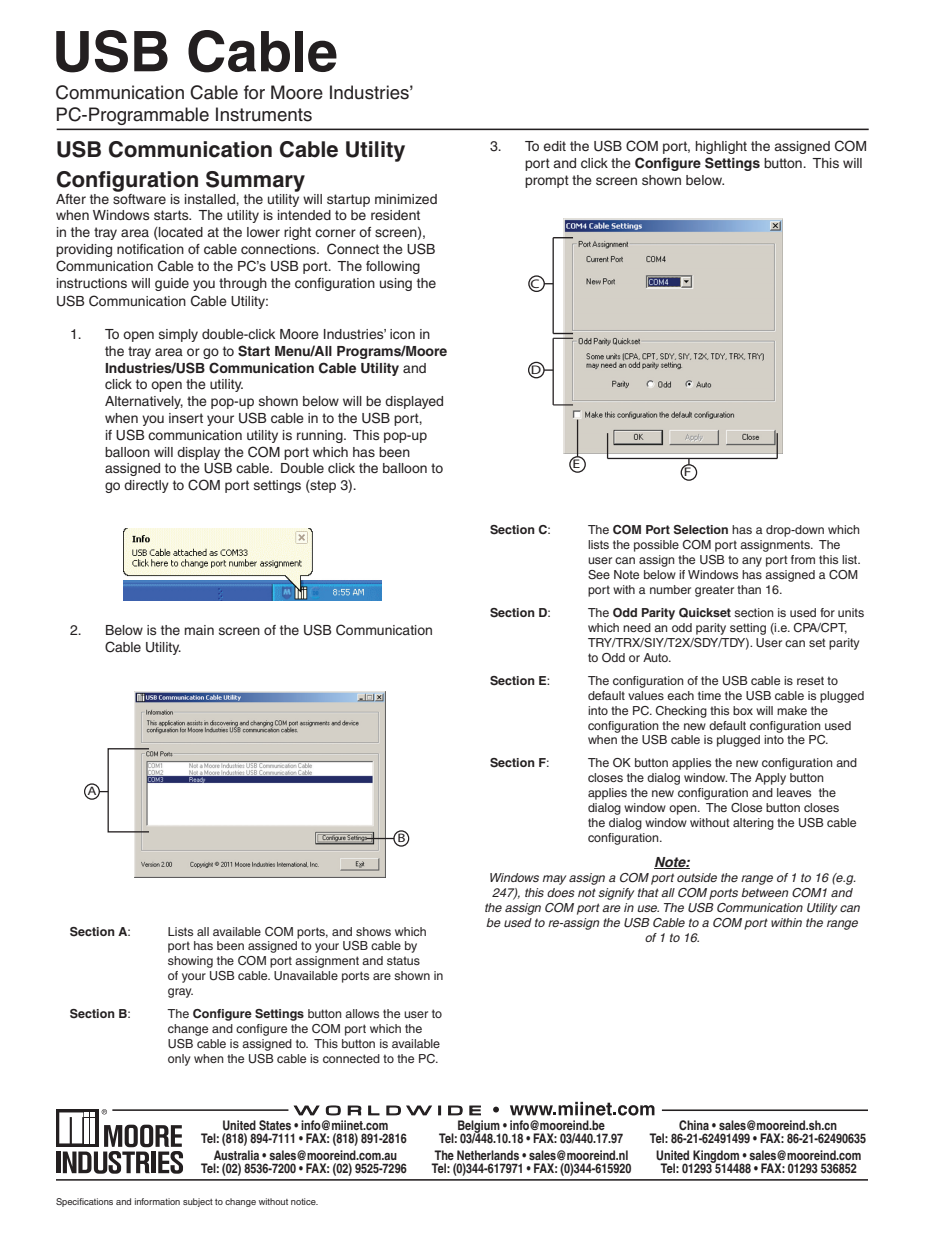 The height and width of the screenshot is (1233, 952). I want to click on China, so click(694, 1125).
